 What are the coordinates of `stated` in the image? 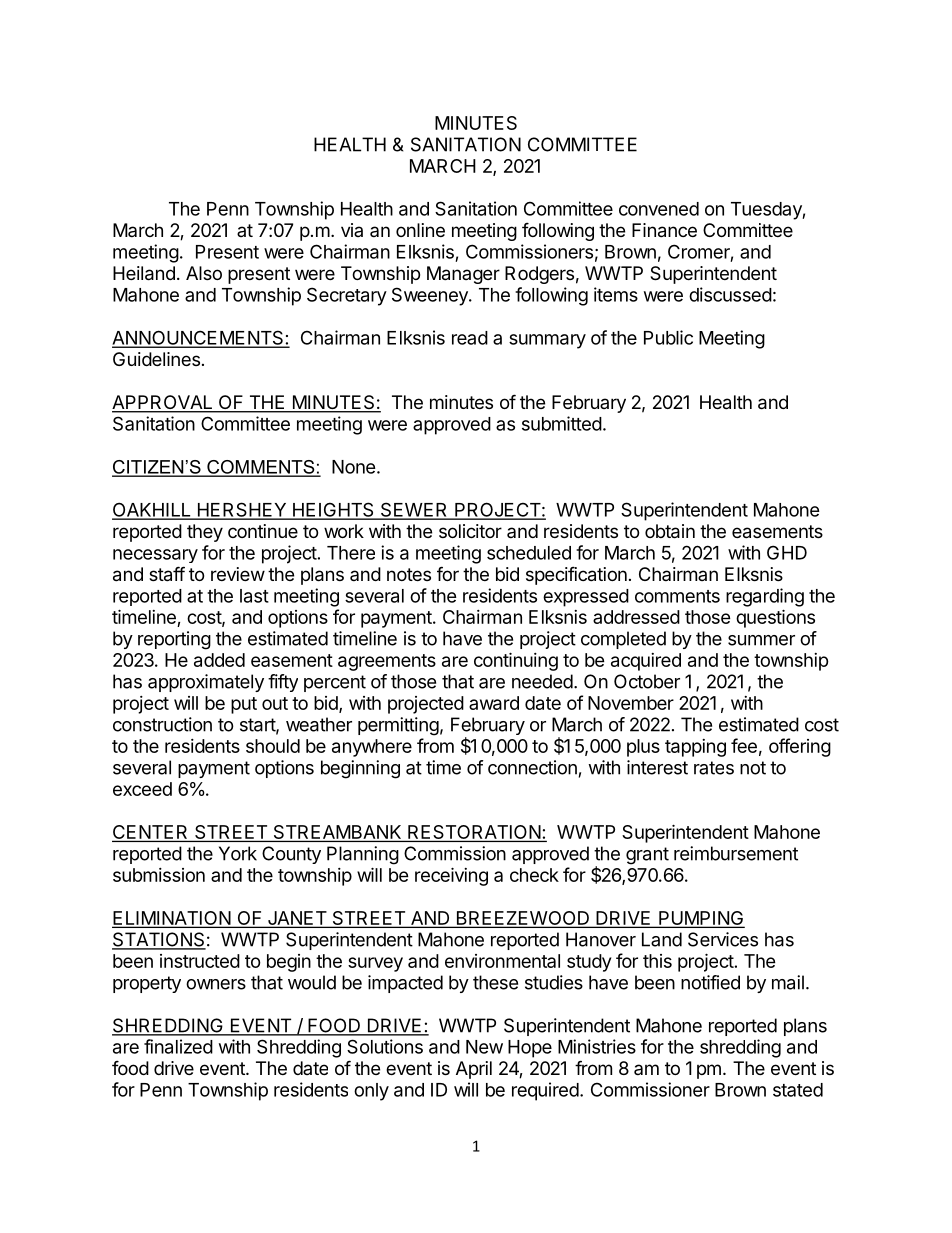 It's located at (798, 1090).
